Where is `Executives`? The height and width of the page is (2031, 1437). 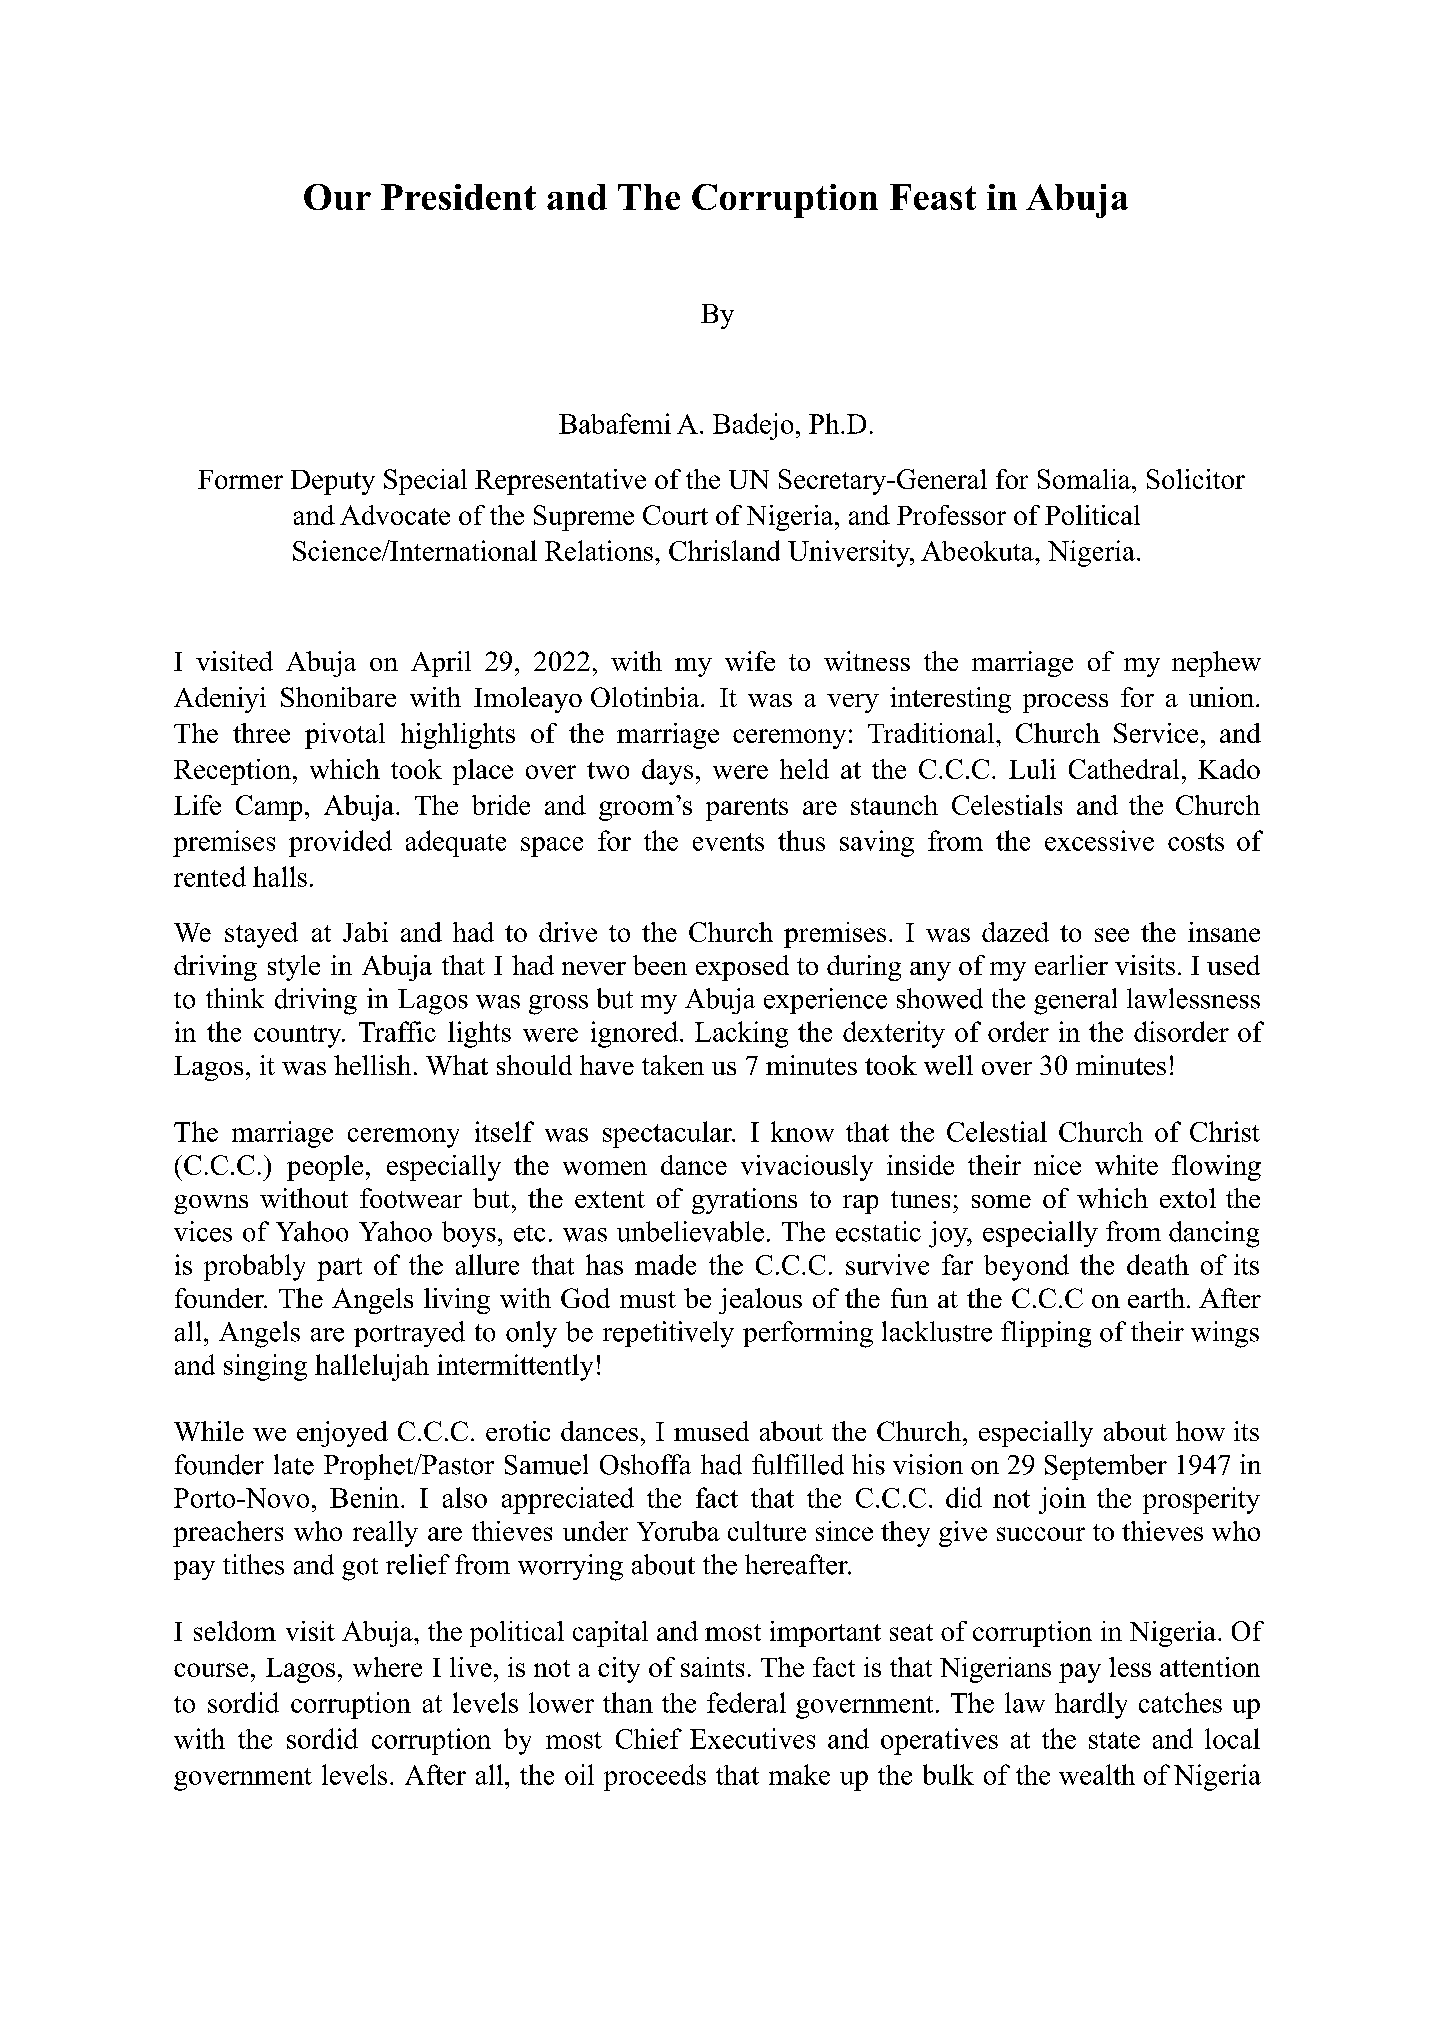 Executives is located at coordinates (752, 1738).
